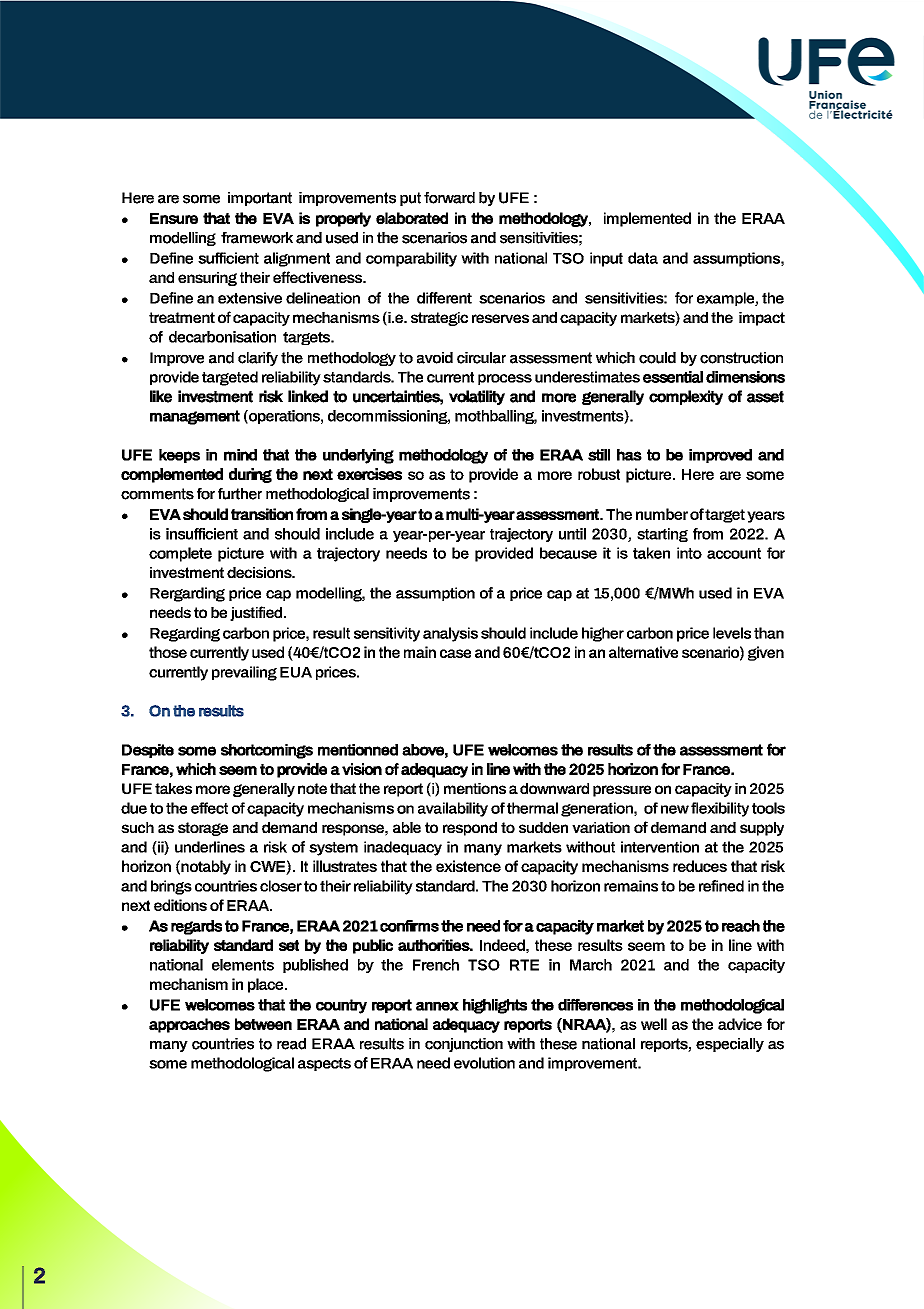  What do you see at coordinates (449, 198) in the document?
I see `forward` at bounding box center [449, 198].
